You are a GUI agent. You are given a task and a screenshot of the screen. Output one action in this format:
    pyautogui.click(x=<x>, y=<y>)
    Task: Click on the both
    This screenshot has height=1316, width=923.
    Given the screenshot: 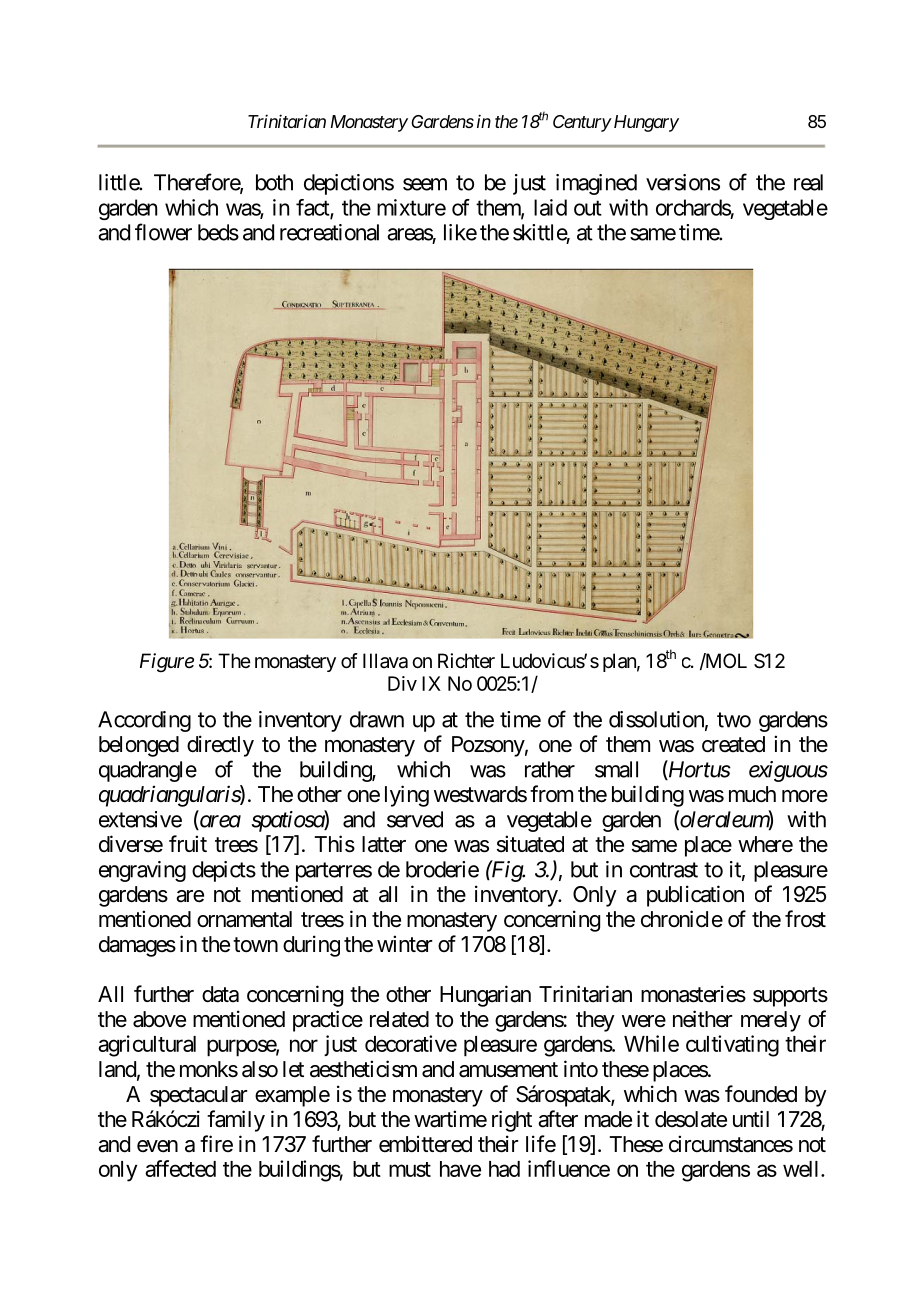 What is the action you would take?
    pyautogui.click(x=274, y=182)
